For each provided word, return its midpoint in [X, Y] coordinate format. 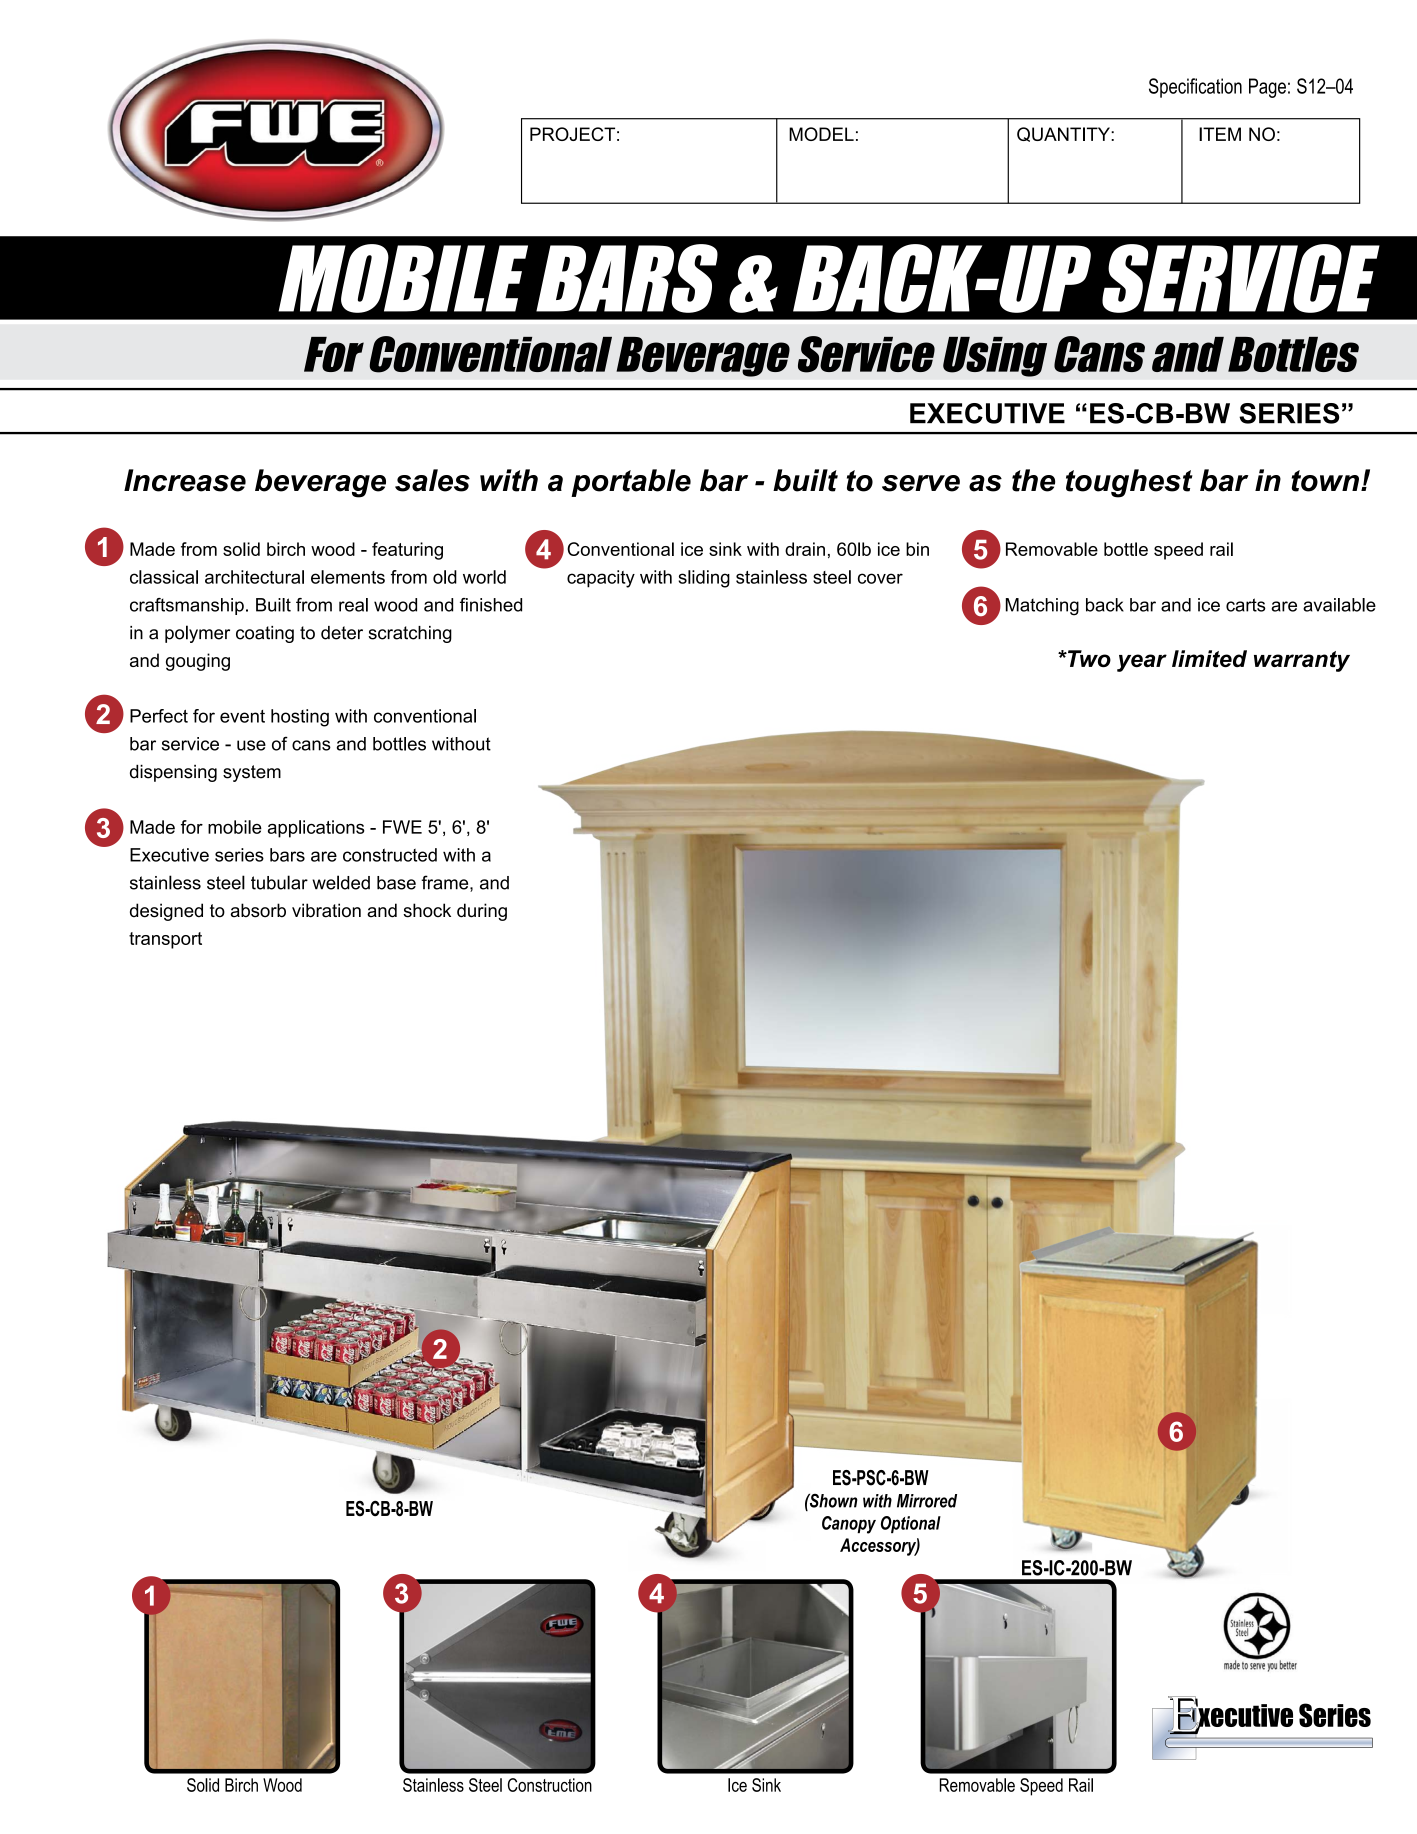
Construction [550, 1785]
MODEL [821, 134]
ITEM [1220, 134]
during [482, 912]
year [1142, 663]
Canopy [849, 1525]
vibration [326, 910]
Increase [185, 480]
